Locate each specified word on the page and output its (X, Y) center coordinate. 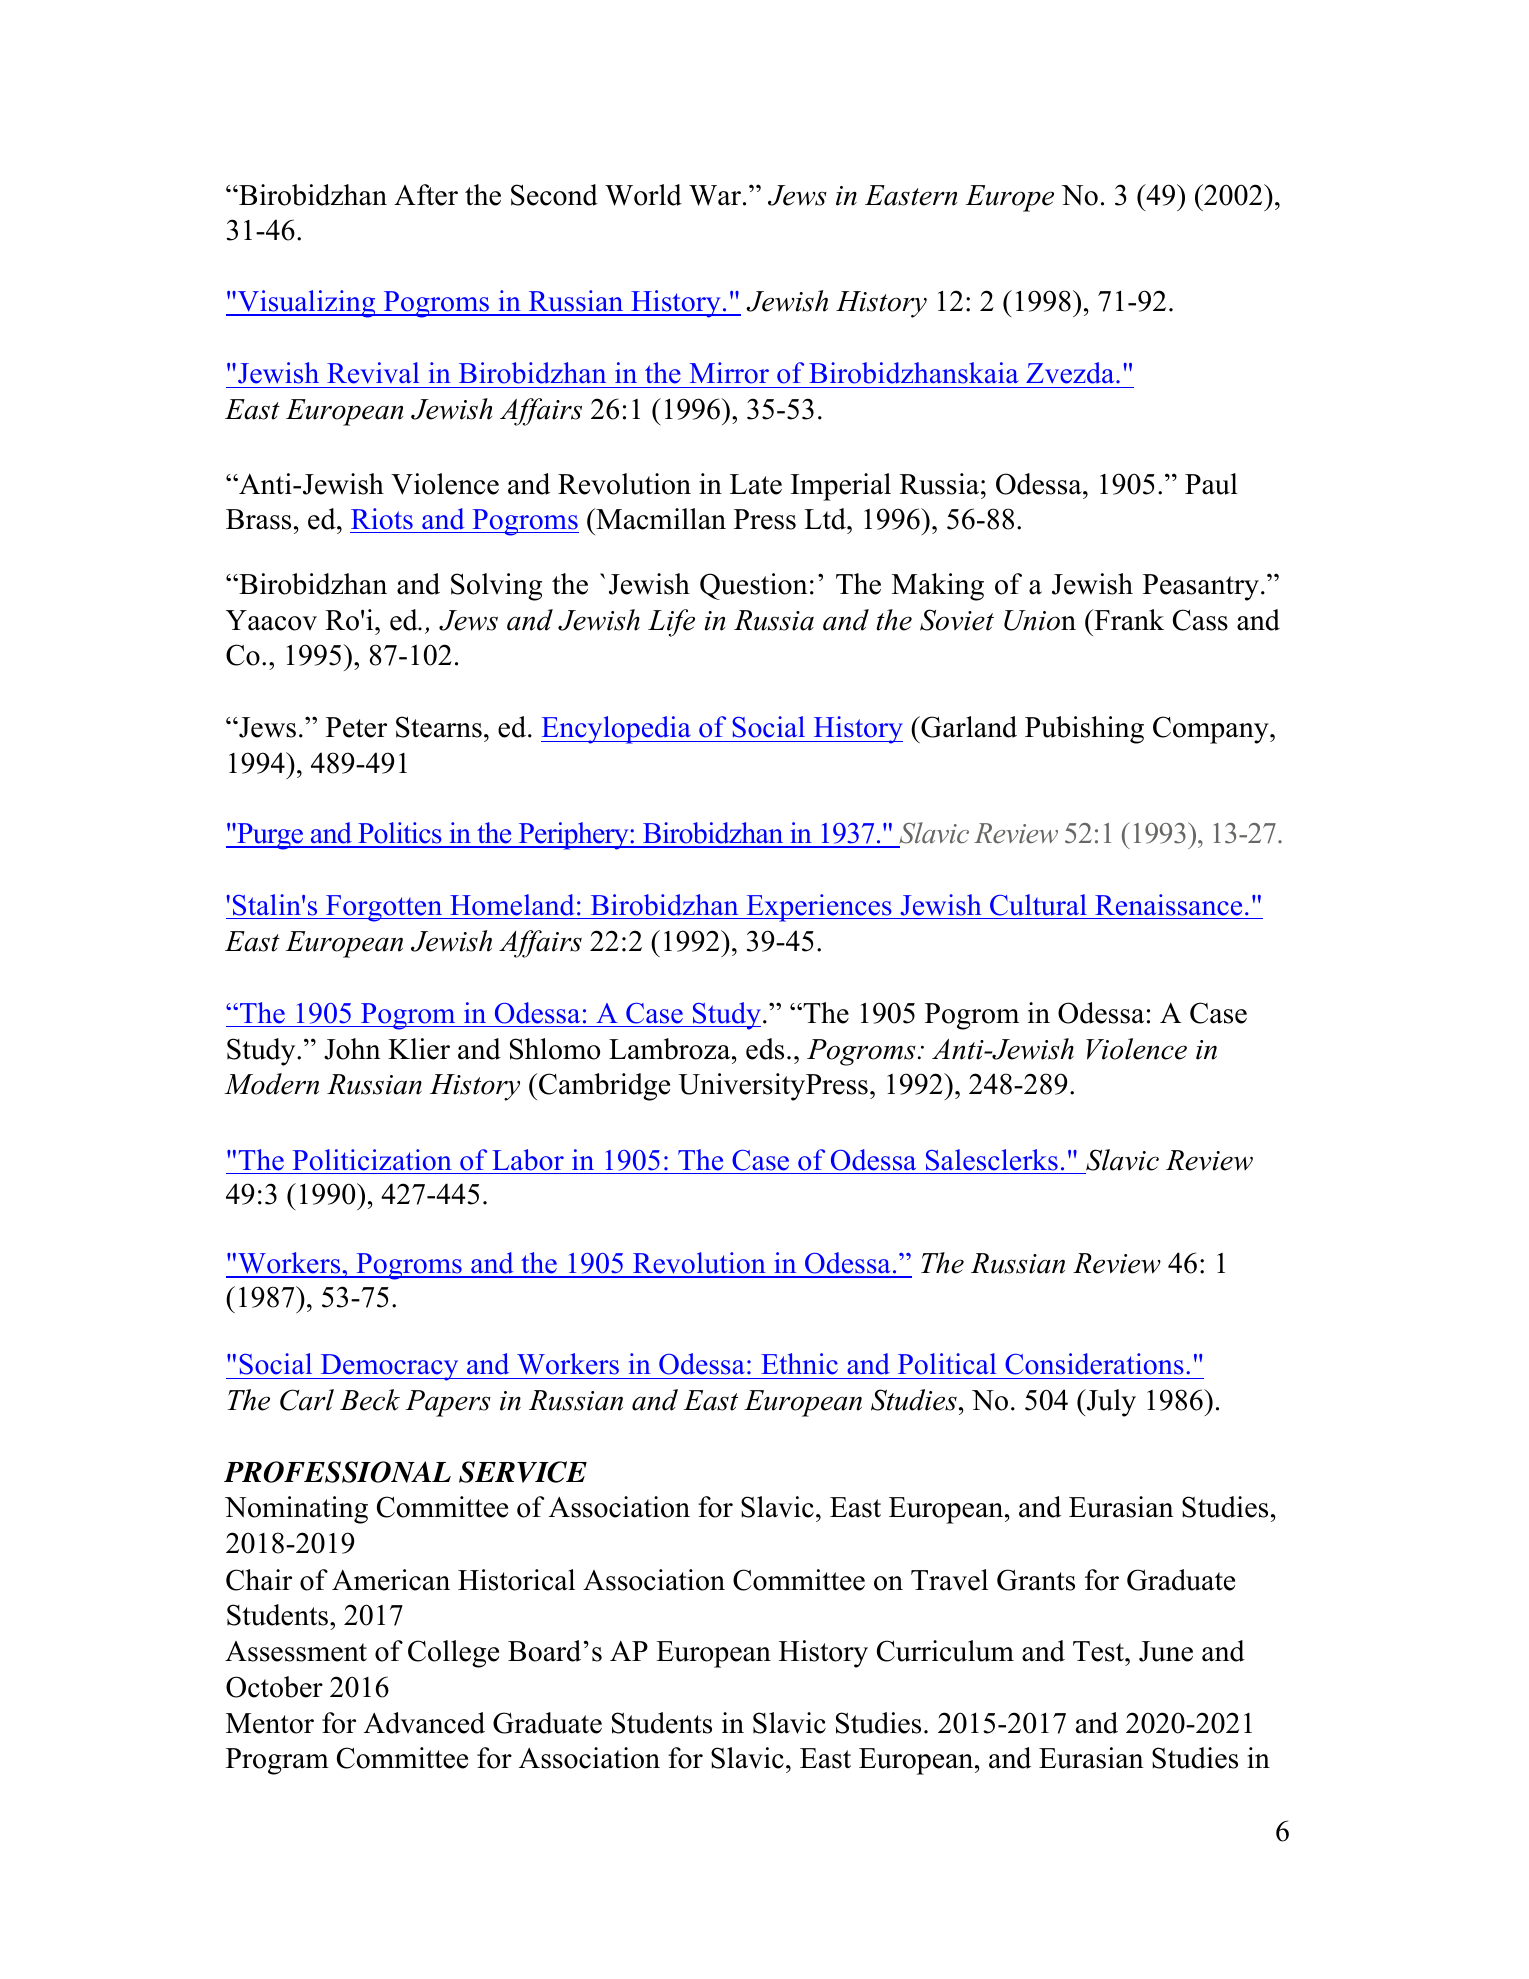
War (715, 195)
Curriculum (945, 1651)
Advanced (424, 1723)
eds (765, 1049)
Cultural (1038, 905)
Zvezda (1071, 373)
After (426, 195)
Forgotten (384, 908)
